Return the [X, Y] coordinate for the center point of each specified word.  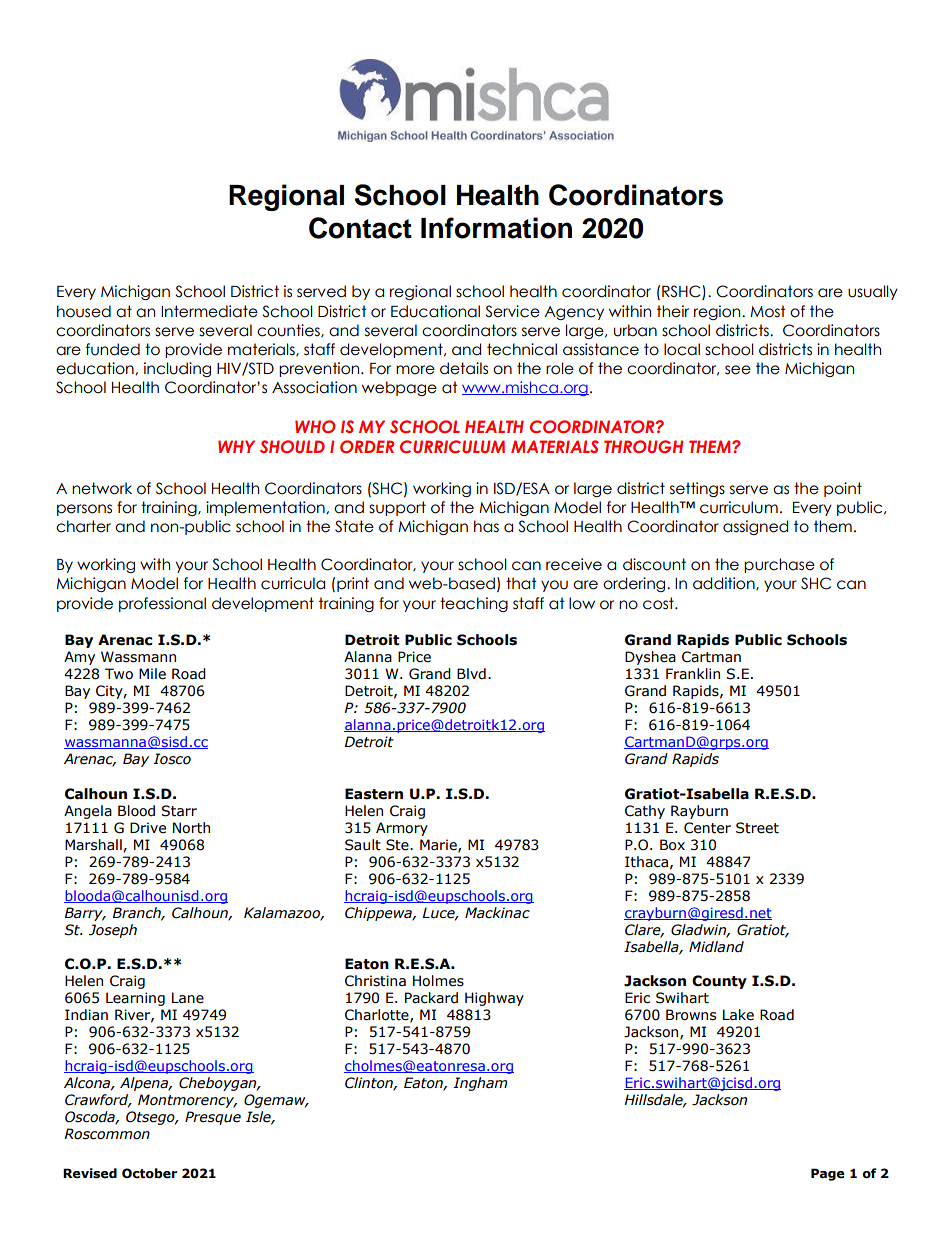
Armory [402, 829]
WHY [236, 446]
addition [725, 584]
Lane [188, 998]
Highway [494, 999]
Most [768, 311]
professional [162, 604]
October [149, 1173]
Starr [179, 811]
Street [757, 828]
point [843, 489]
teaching [474, 604]
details [464, 368]
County [719, 982]
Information [496, 228]
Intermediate [209, 311]
